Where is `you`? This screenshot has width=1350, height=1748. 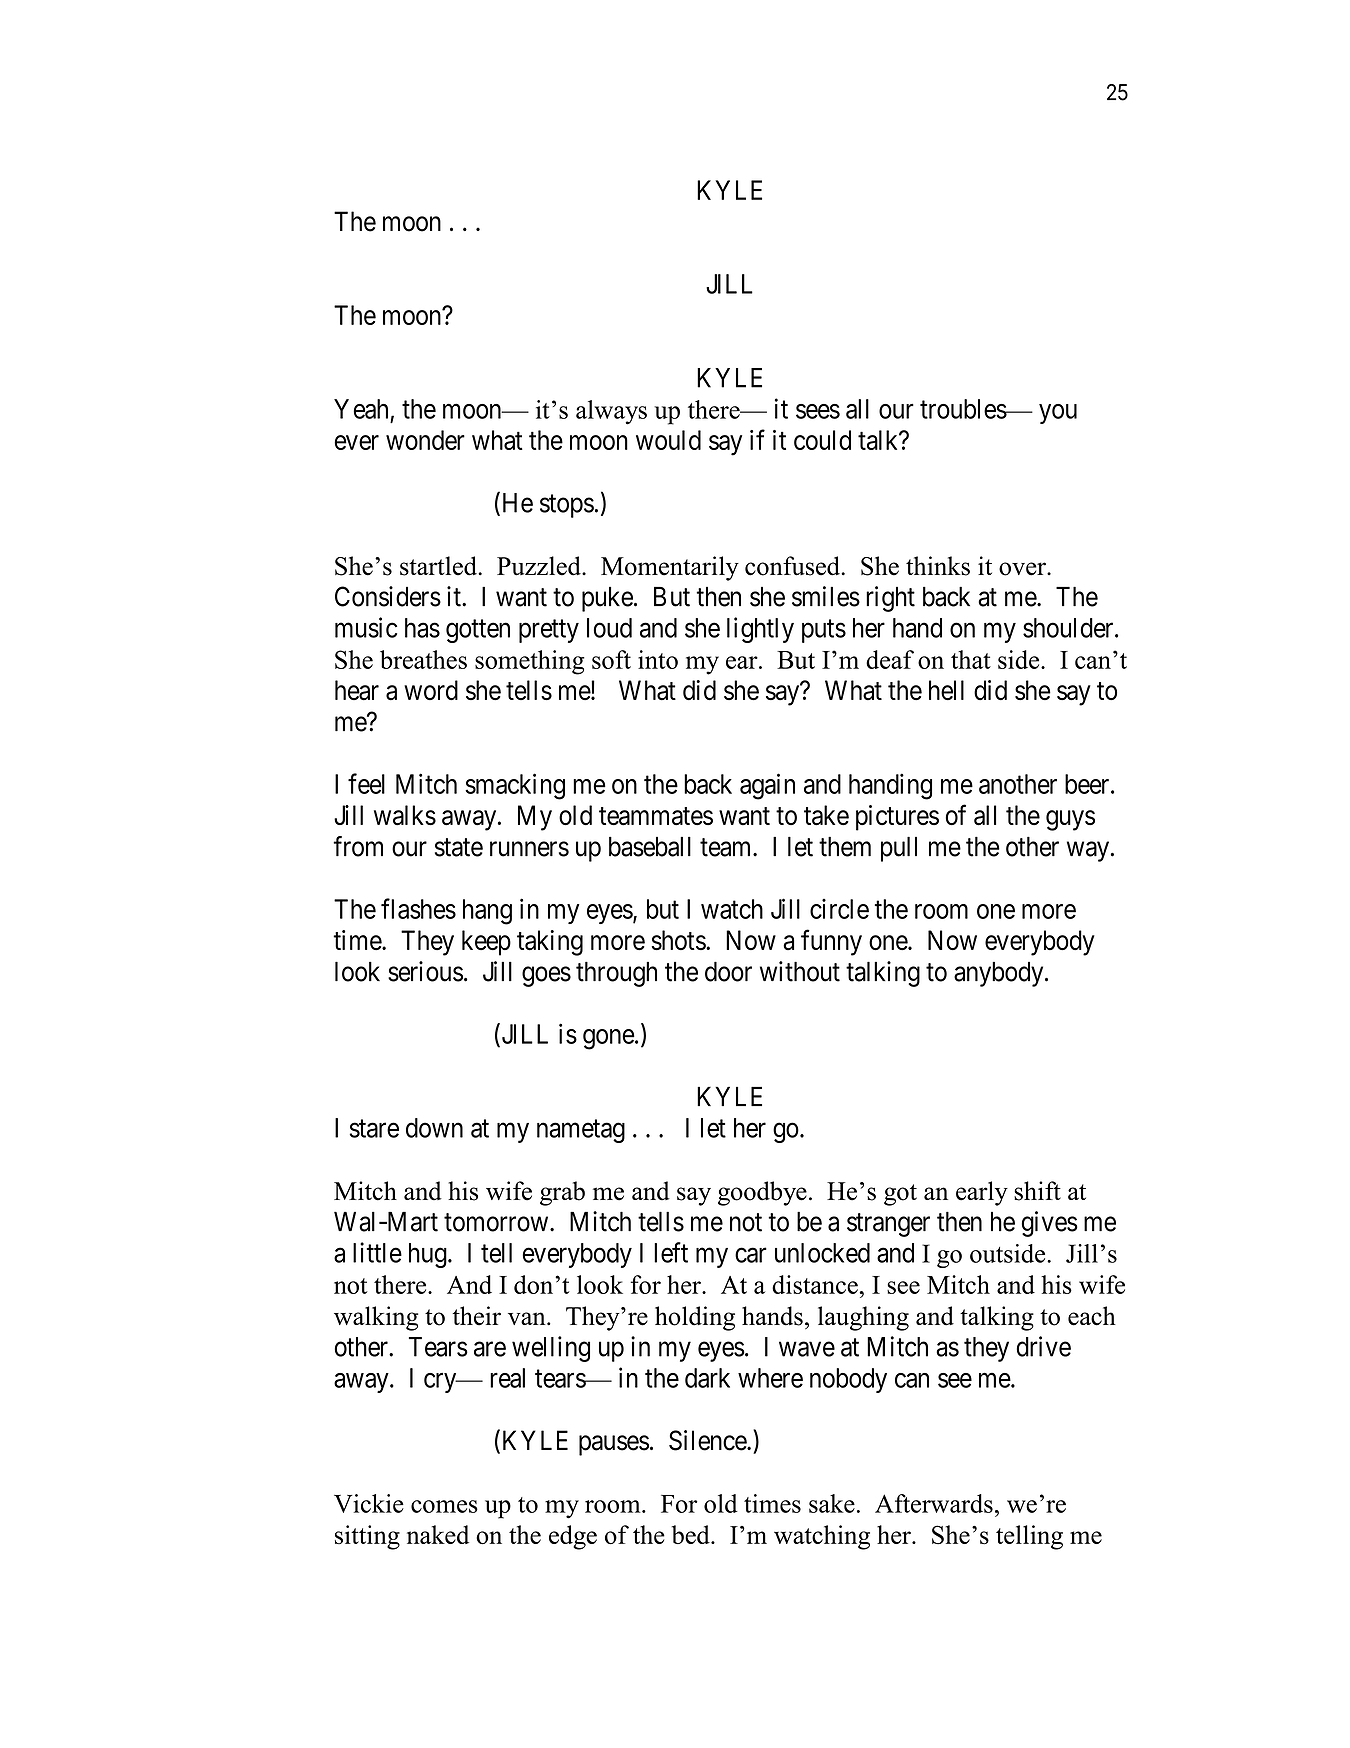
you is located at coordinates (1058, 414).
